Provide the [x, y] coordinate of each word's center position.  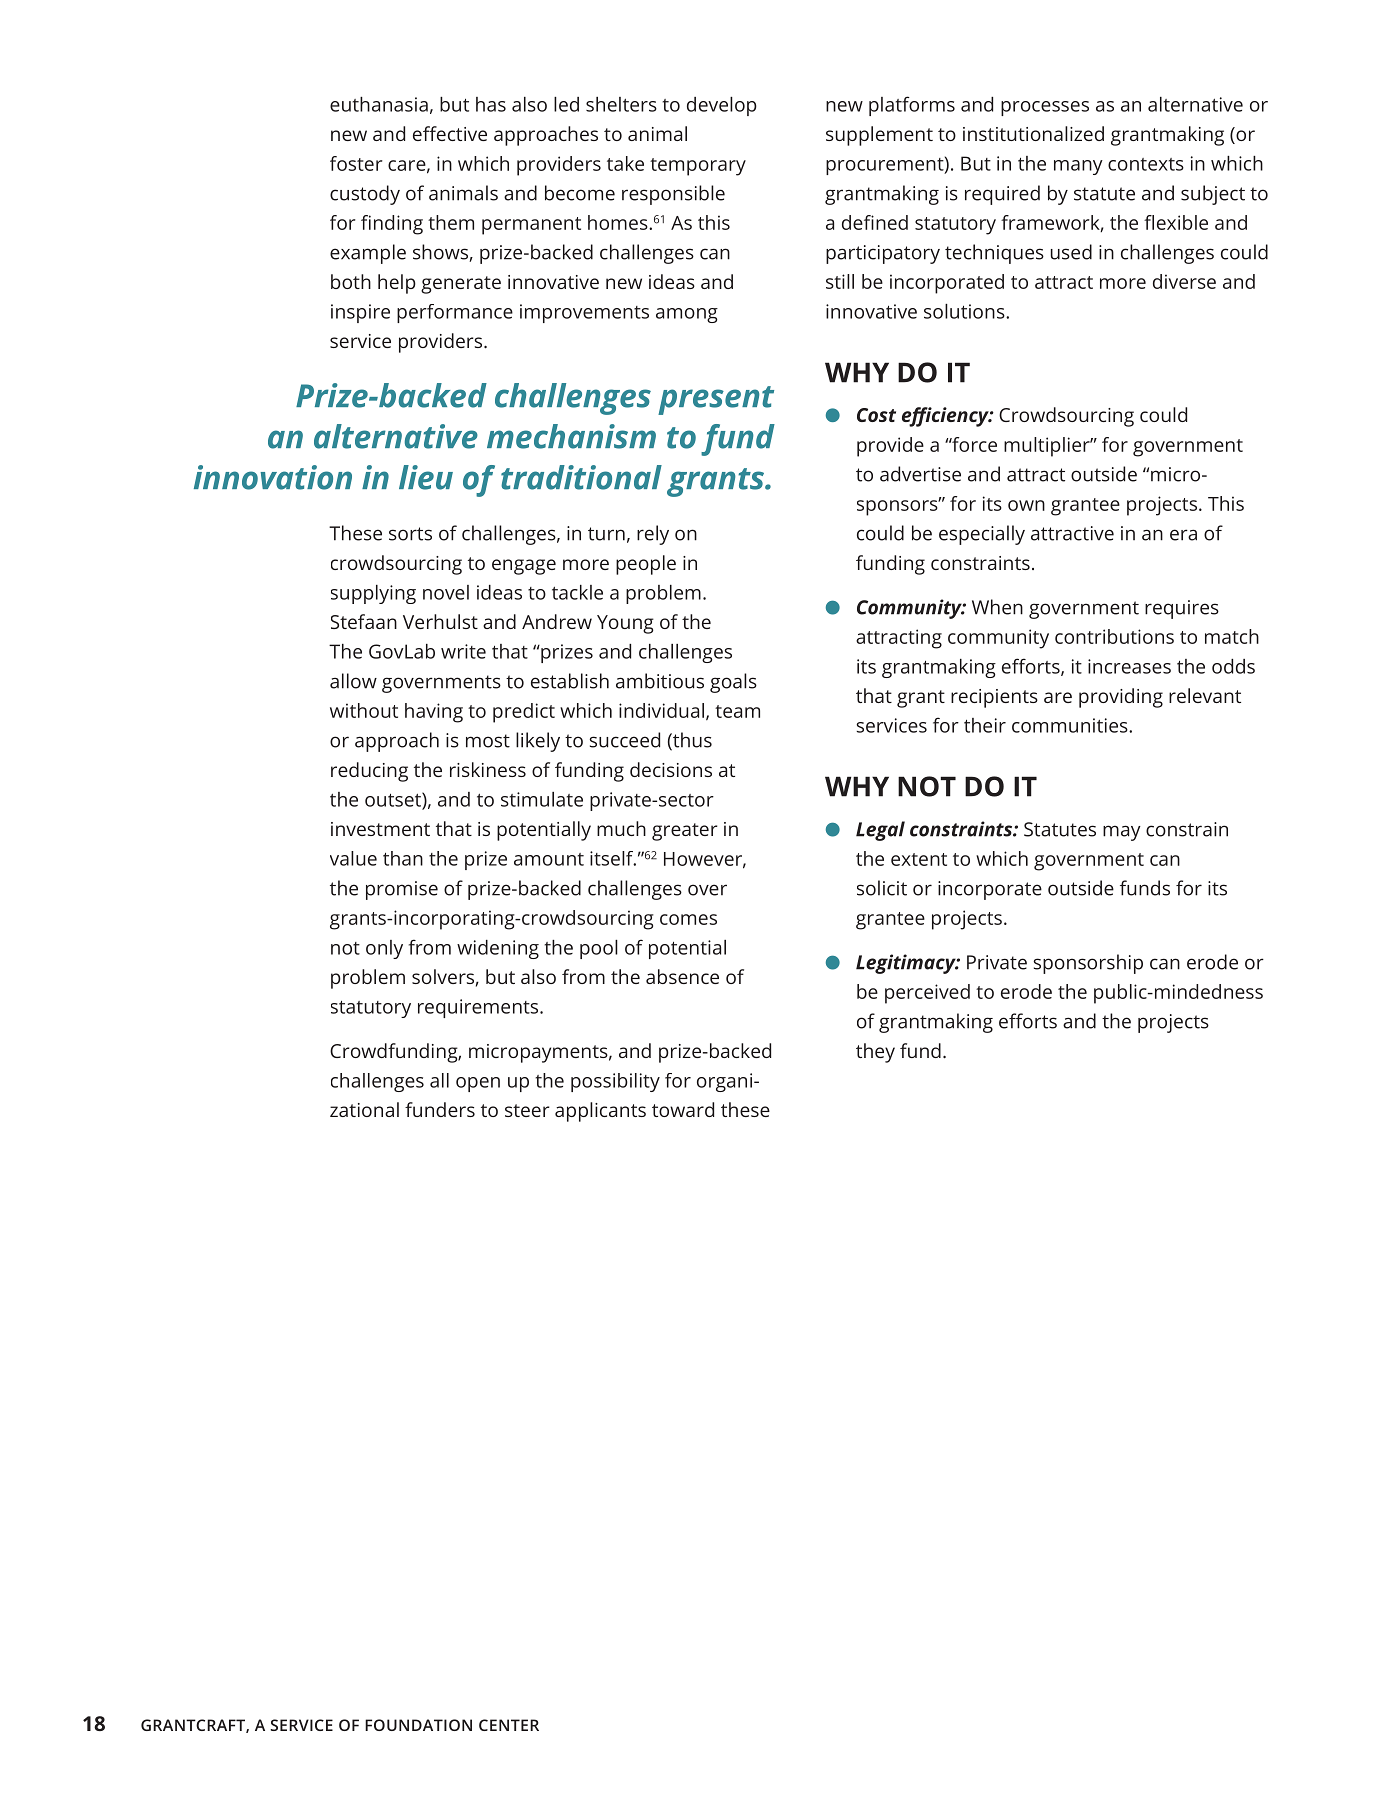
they [875, 1053]
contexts [1146, 164]
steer [527, 1110]
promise [402, 890]
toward [683, 1109]
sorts [410, 534]
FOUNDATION [418, 1725]
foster [356, 163]
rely [653, 535]
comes [688, 919]
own [1026, 505]
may [1122, 833]
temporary [698, 167]
